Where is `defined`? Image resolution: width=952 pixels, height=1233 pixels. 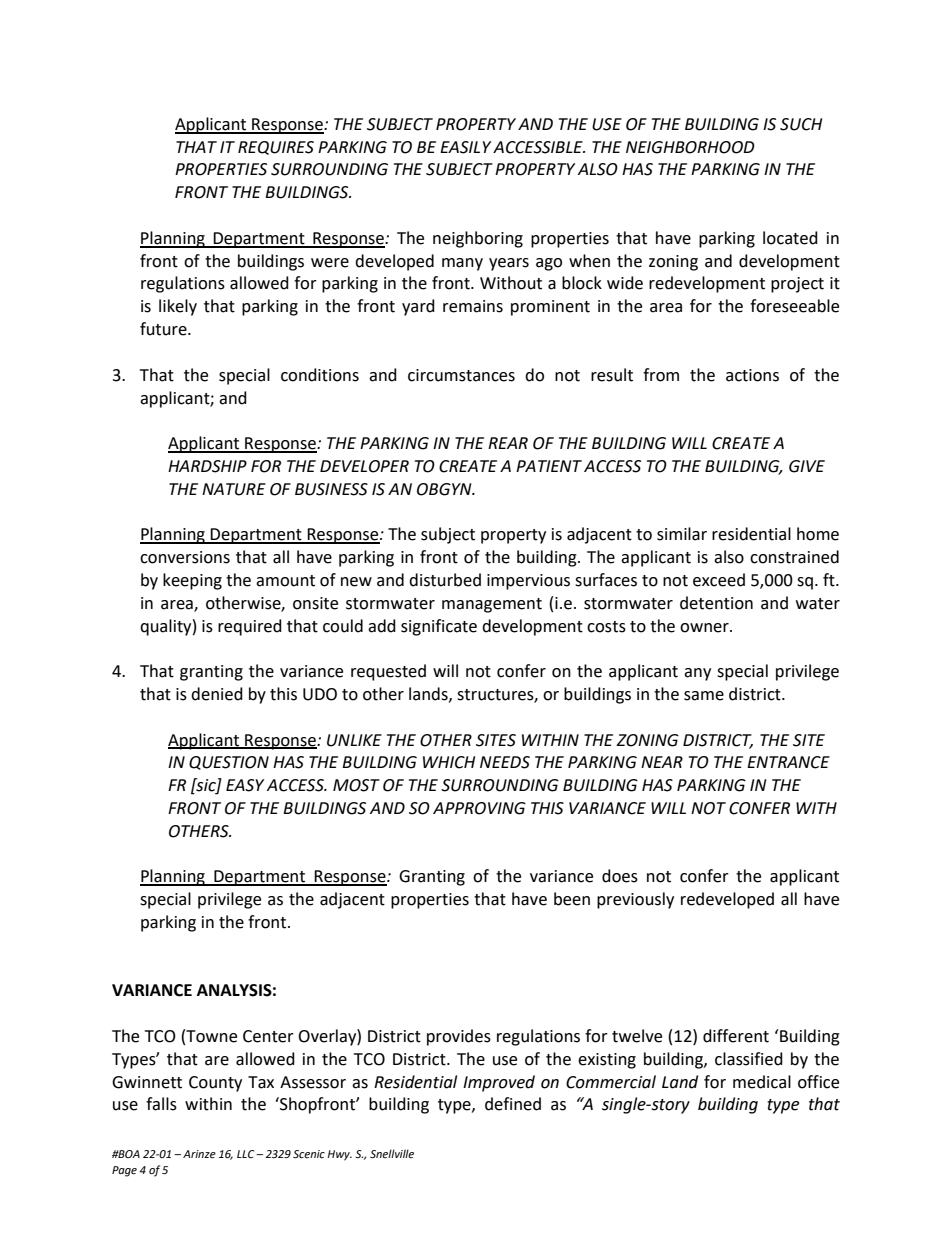 defined is located at coordinates (513, 1104).
